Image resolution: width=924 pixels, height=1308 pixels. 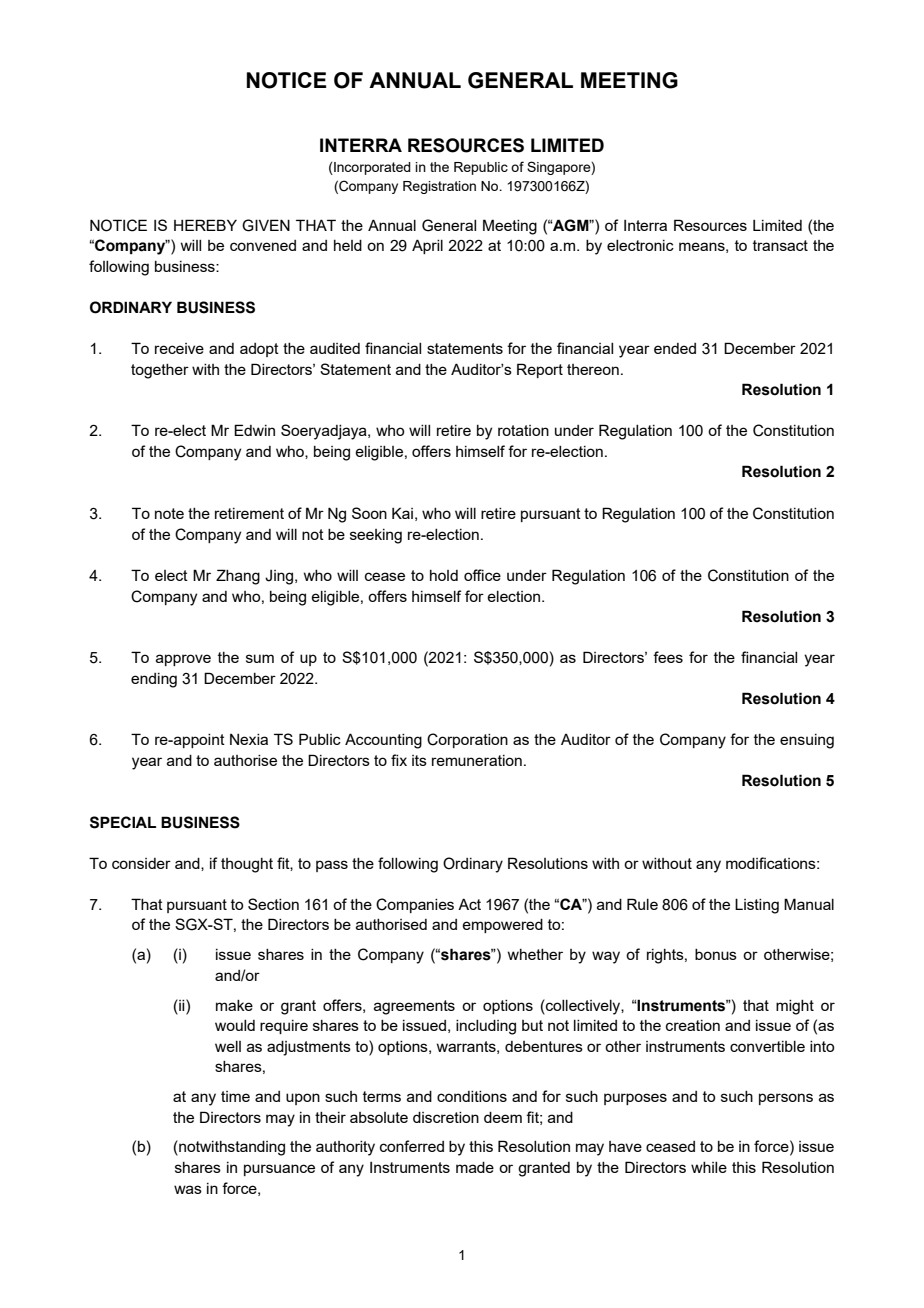 I want to click on was, so click(x=188, y=1189).
